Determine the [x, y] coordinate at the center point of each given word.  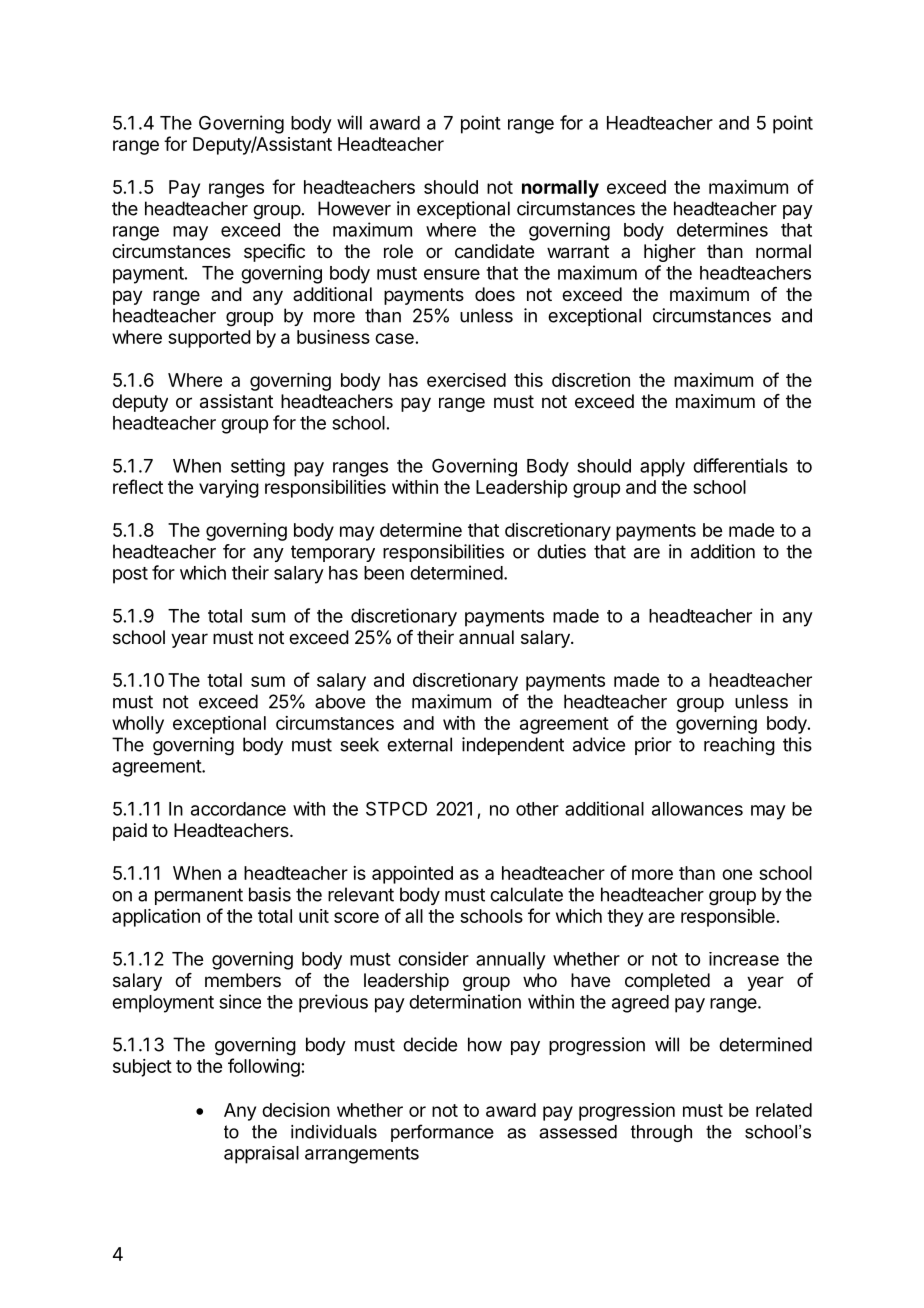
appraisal [261, 1155]
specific [274, 253]
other [537, 809]
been [384, 573]
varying [229, 489]
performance [442, 1133]
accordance [238, 809]
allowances [697, 809]
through [661, 1133]
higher [670, 253]
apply [662, 468]
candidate [494, 251]
